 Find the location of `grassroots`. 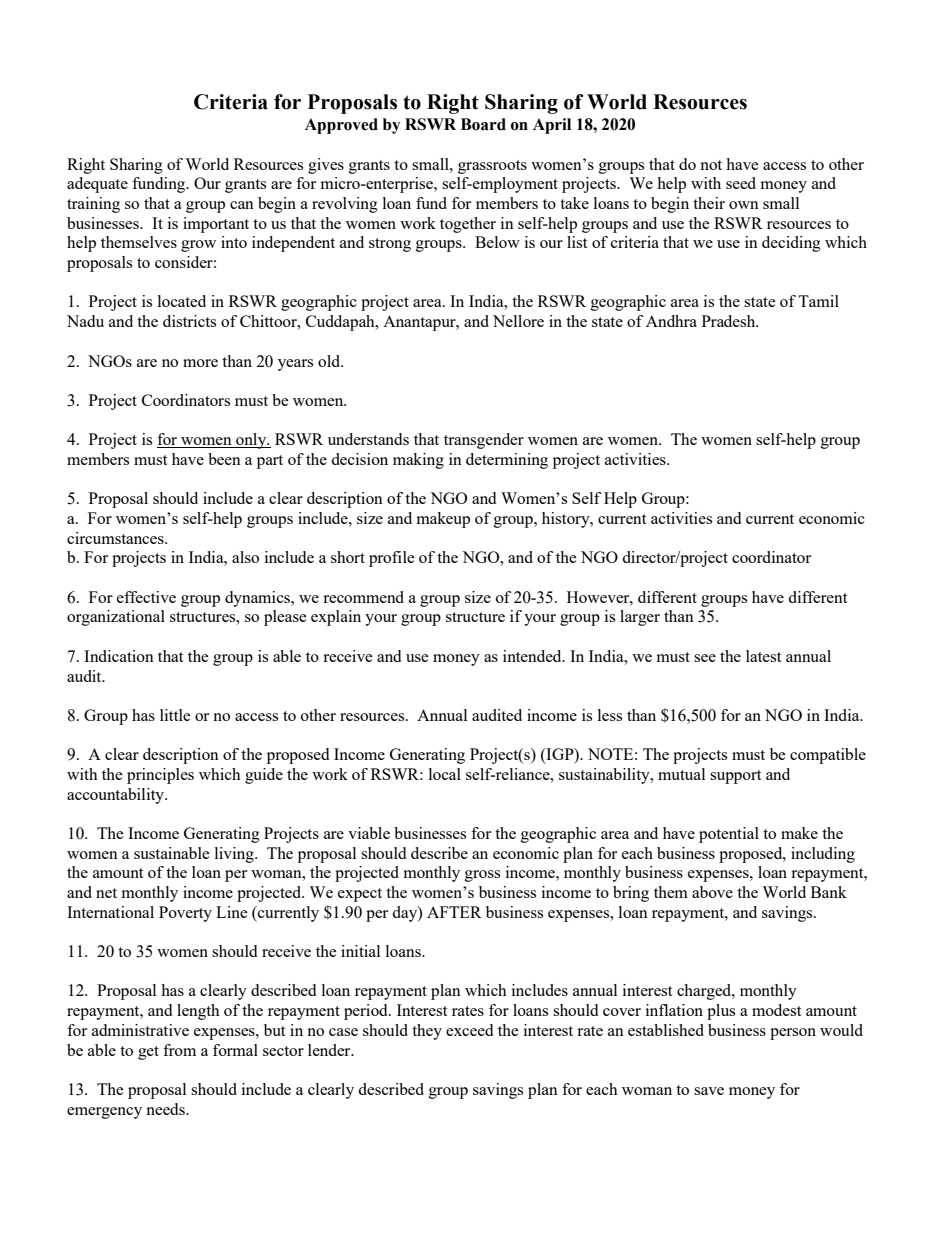

grassroots is located at coordinates (492, 167).
